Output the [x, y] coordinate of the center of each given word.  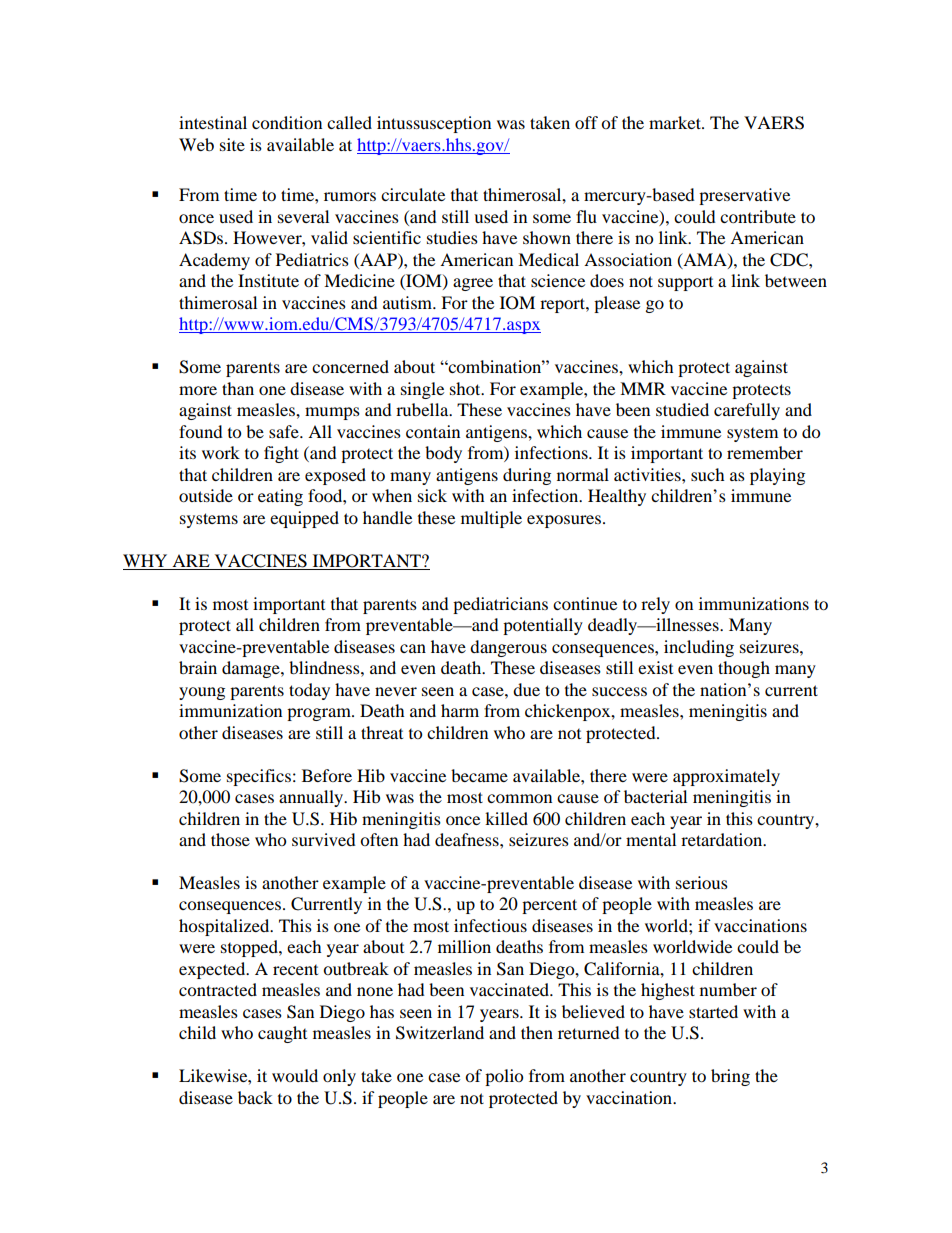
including [699, 648]
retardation [723, 839]
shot [466, 388]
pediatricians [500, 605]
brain [198, 667]
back [255, 1097]
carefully [747, 411]
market [676, 122]
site [232, 144]
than [238, 388]
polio [504, 1077]
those [230, 839]
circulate [413, 194]
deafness [468, 839]
